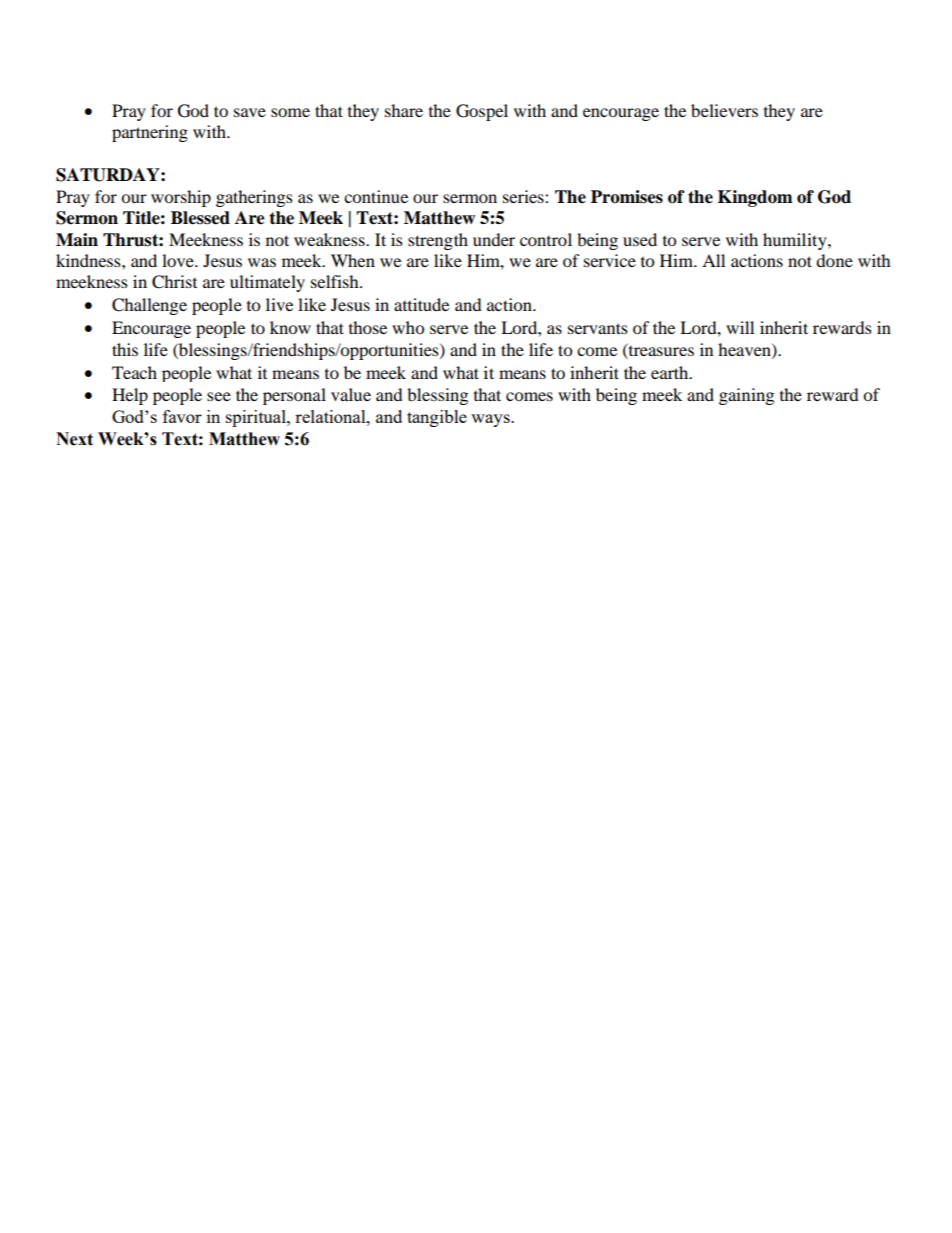 Image resolution: width=952 pixels, height=1233 pixels. I want to click on gaining, so click(746, 396).
